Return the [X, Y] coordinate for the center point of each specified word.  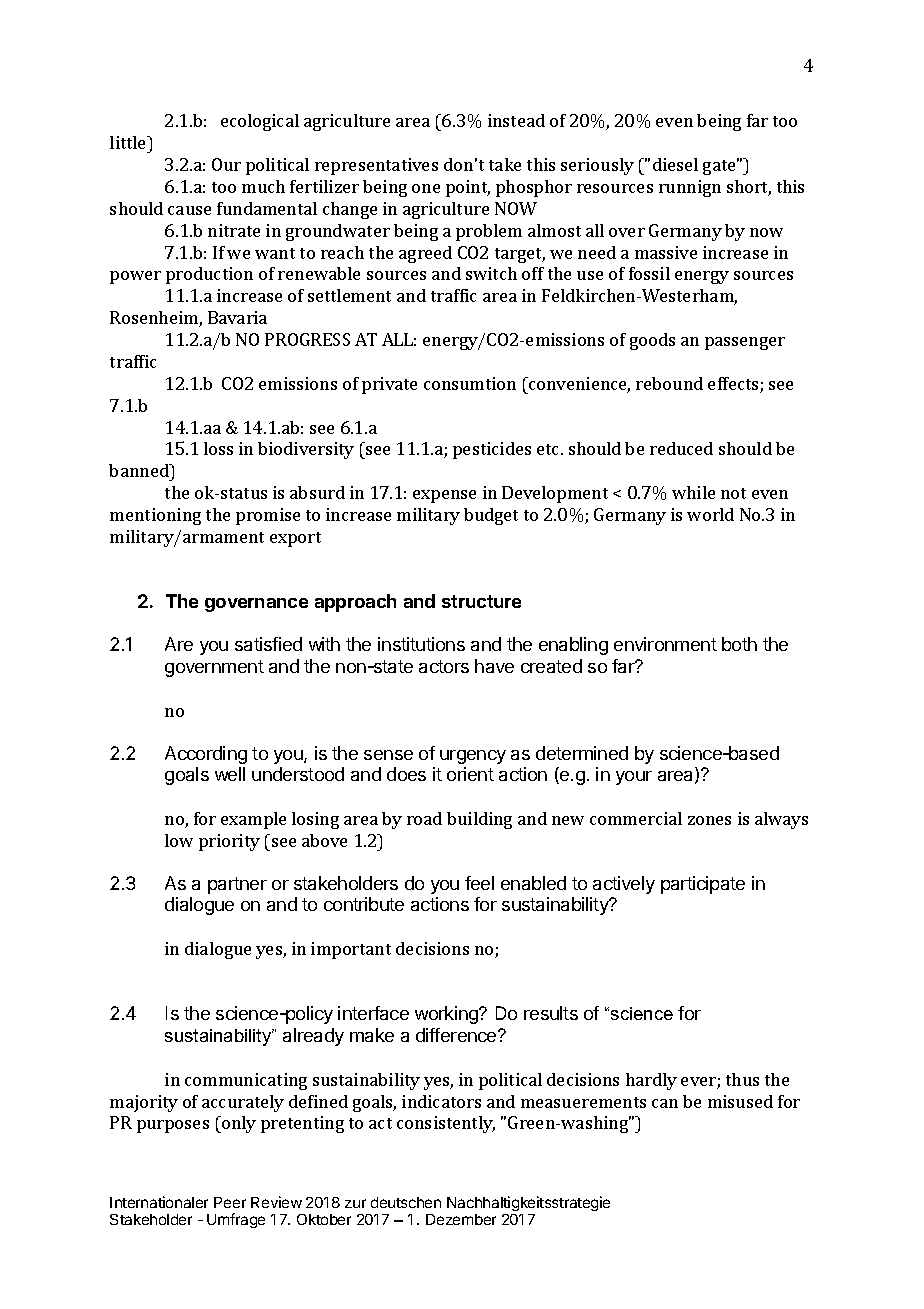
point [468, 188]
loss [218, 448]
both [739, 644]
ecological [260, 122]
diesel [675, 164]
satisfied [268, 644]
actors [444, 666]
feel [479, 883]
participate [703, 885]
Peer [230, 1202]
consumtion [470, 383]
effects [734, 385]
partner [237, 885]
